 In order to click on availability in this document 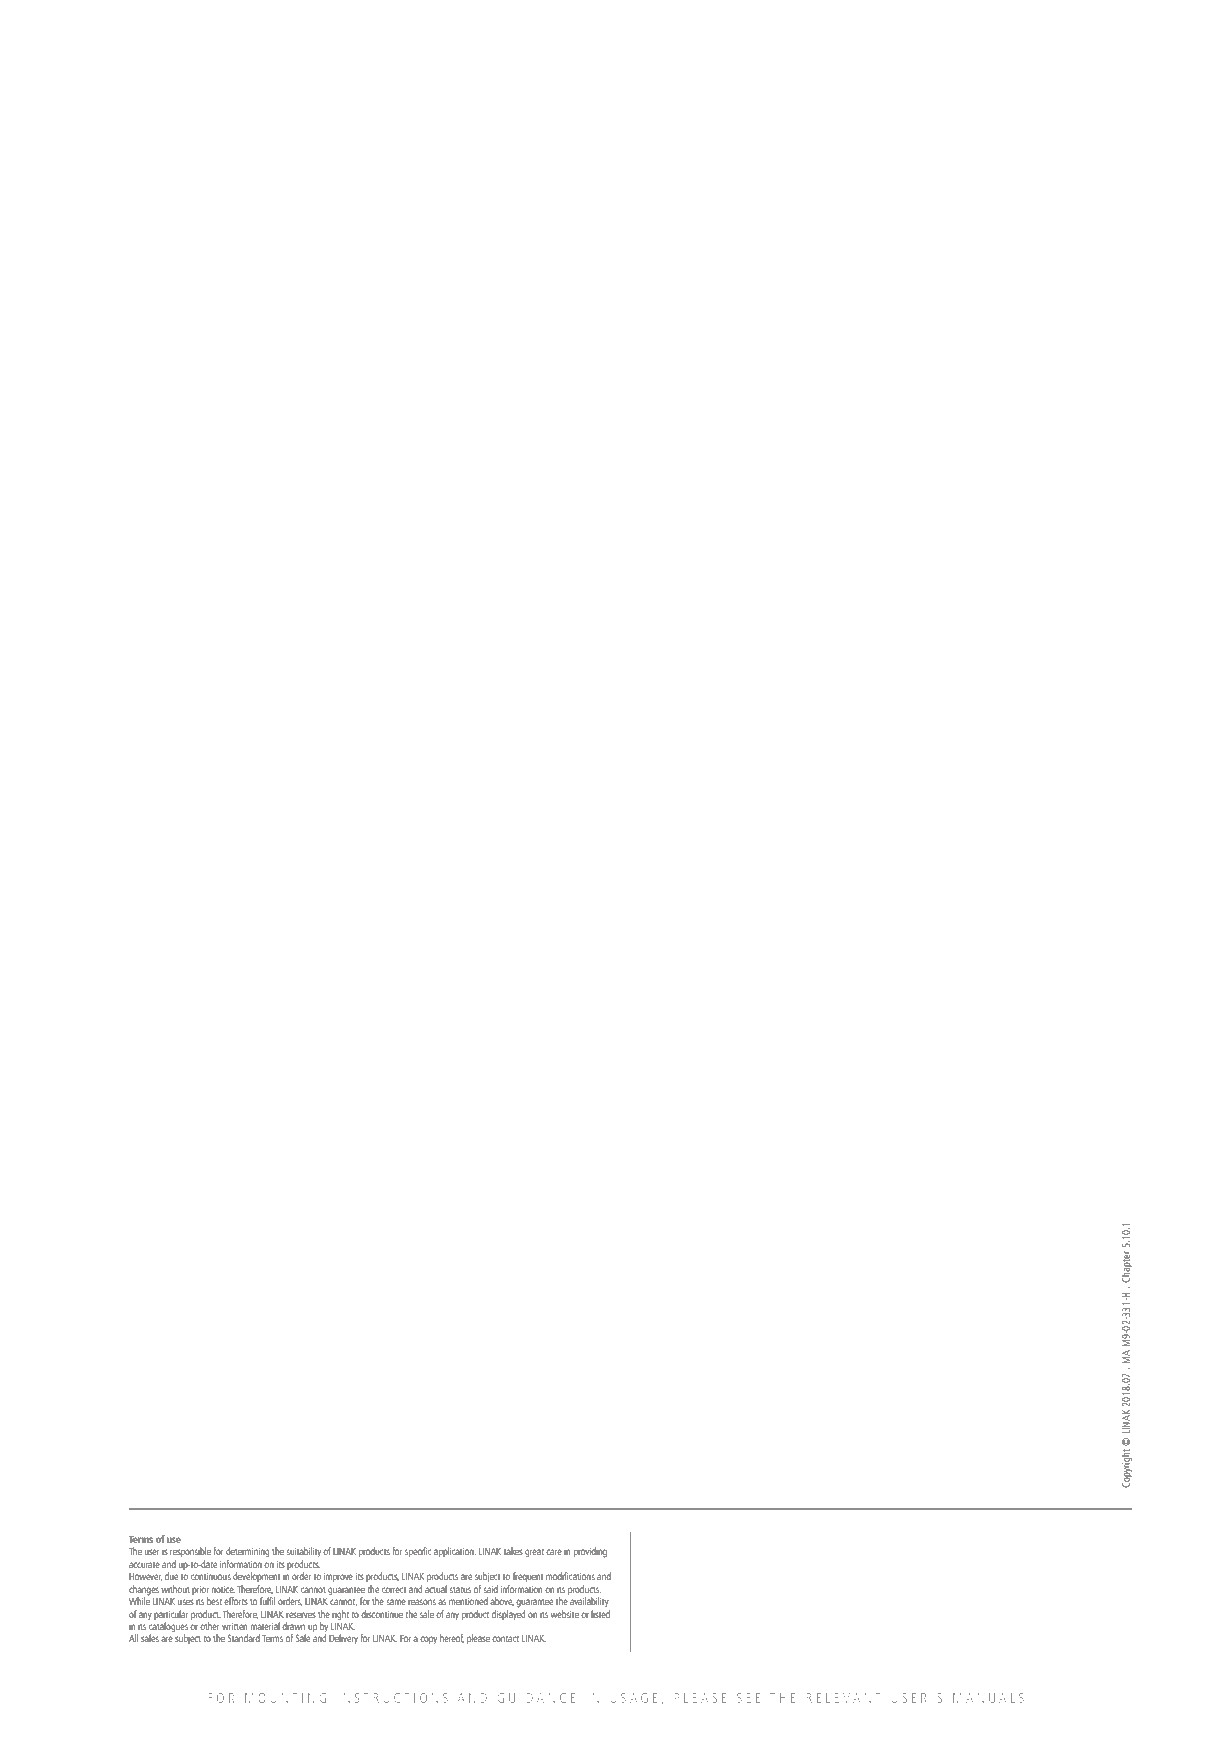, I will do `click(589, 1602)`.
